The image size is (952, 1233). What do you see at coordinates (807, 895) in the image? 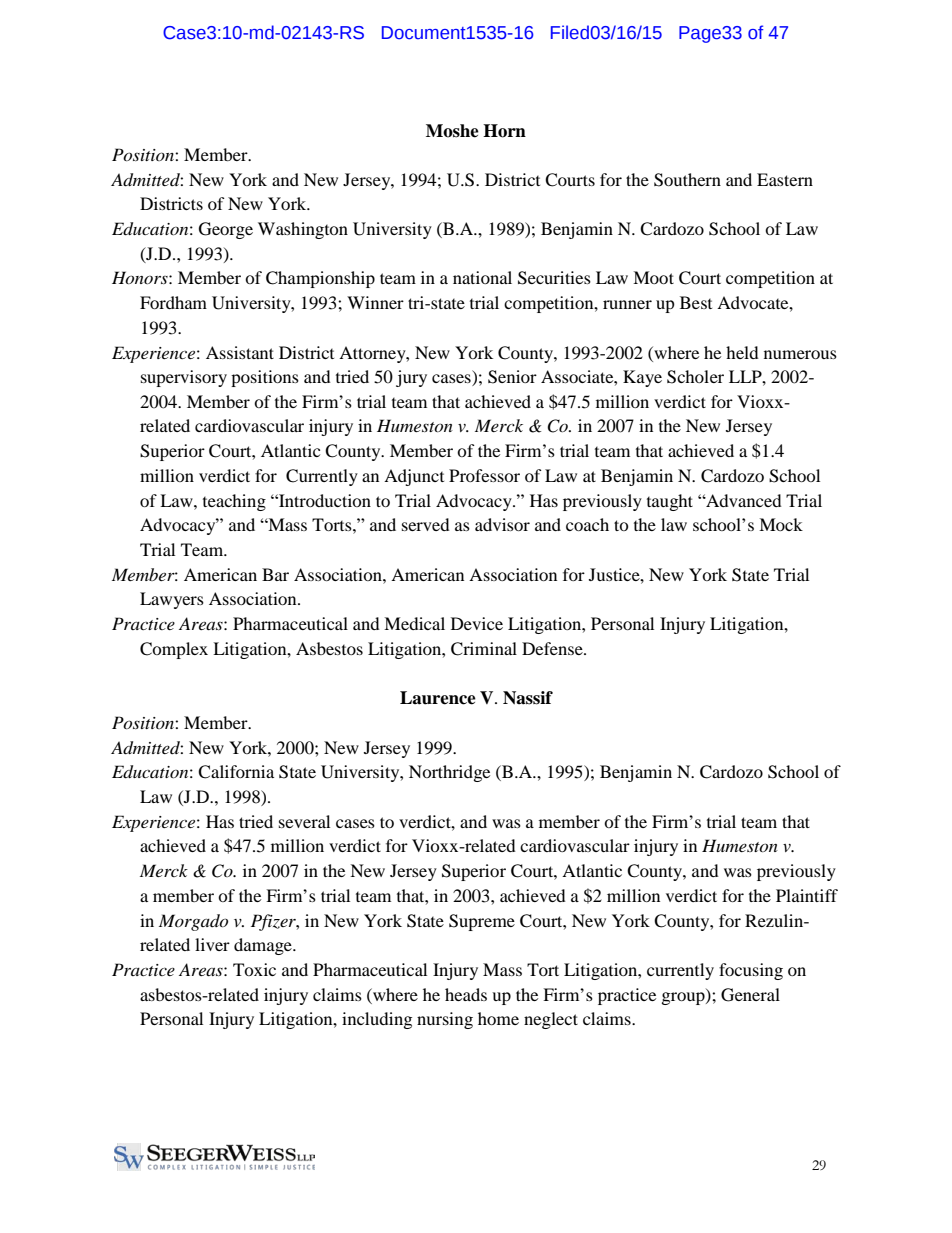
I see `Plaintiff` at bounding box center [807, 895].
